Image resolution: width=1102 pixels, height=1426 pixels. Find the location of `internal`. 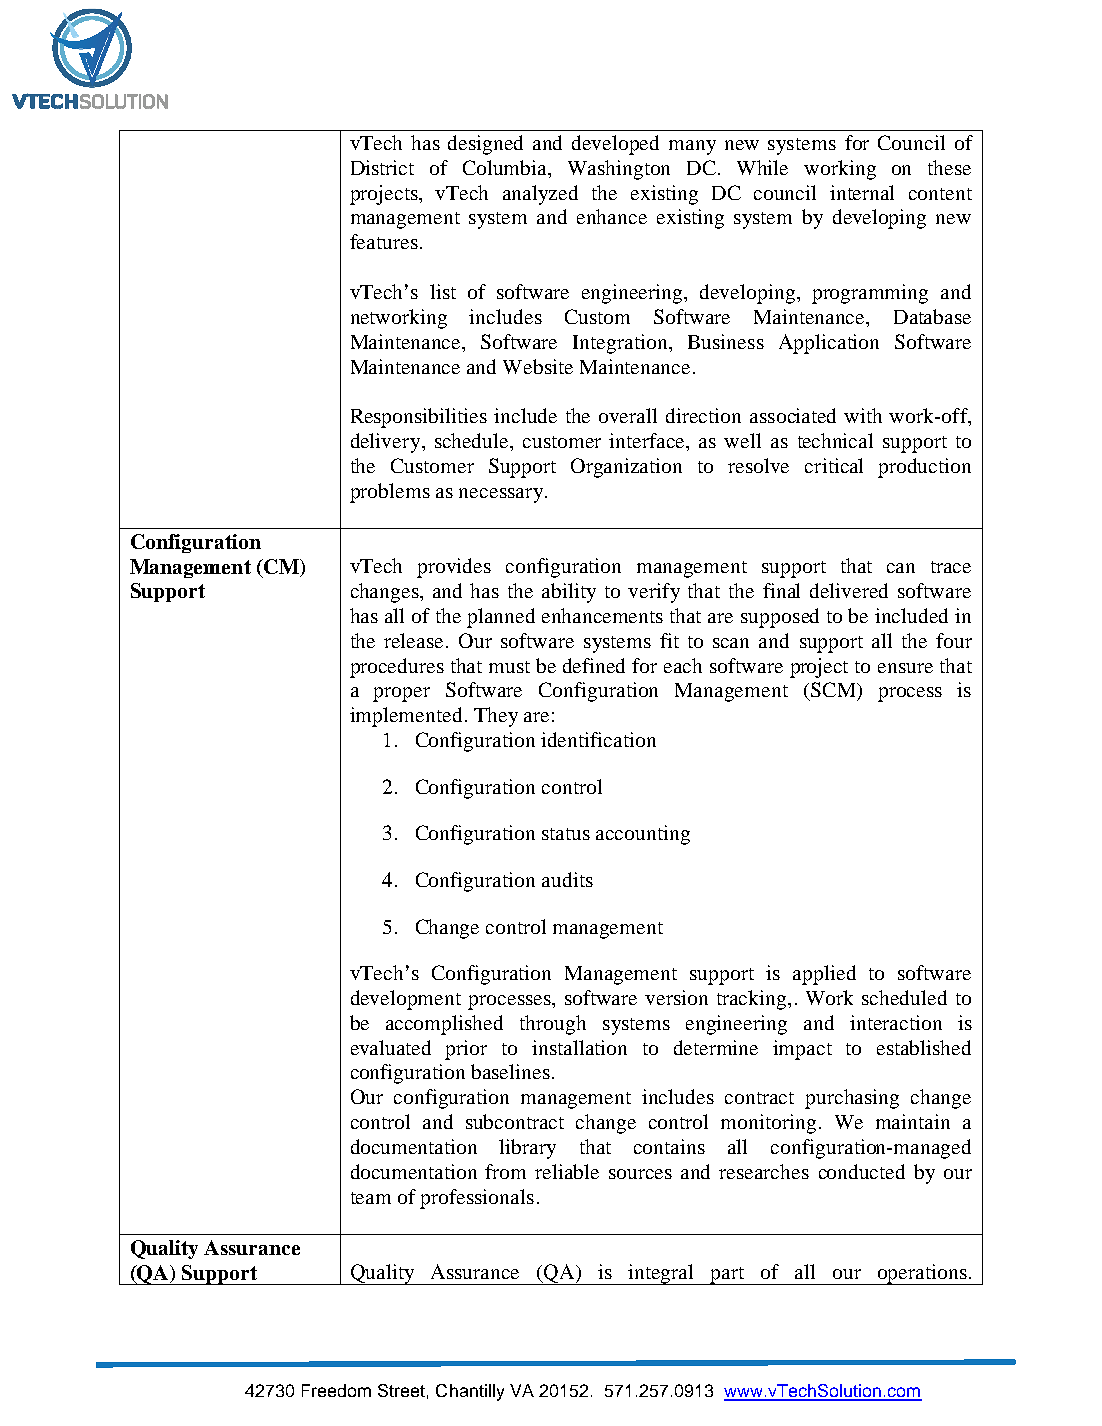

internal is located at coordinates (862, 192).
